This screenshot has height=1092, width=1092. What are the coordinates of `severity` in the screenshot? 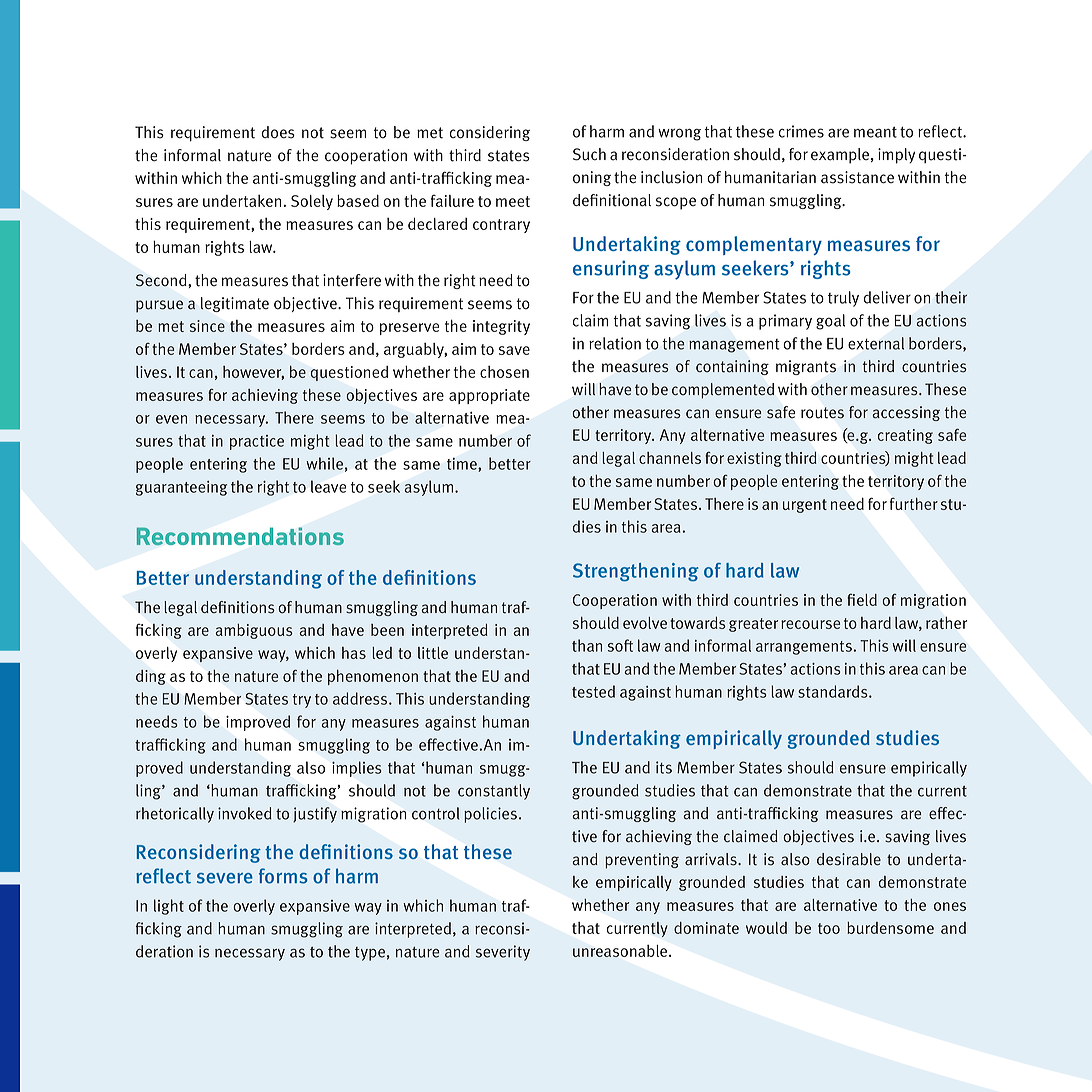 It's located at (503, 953).
